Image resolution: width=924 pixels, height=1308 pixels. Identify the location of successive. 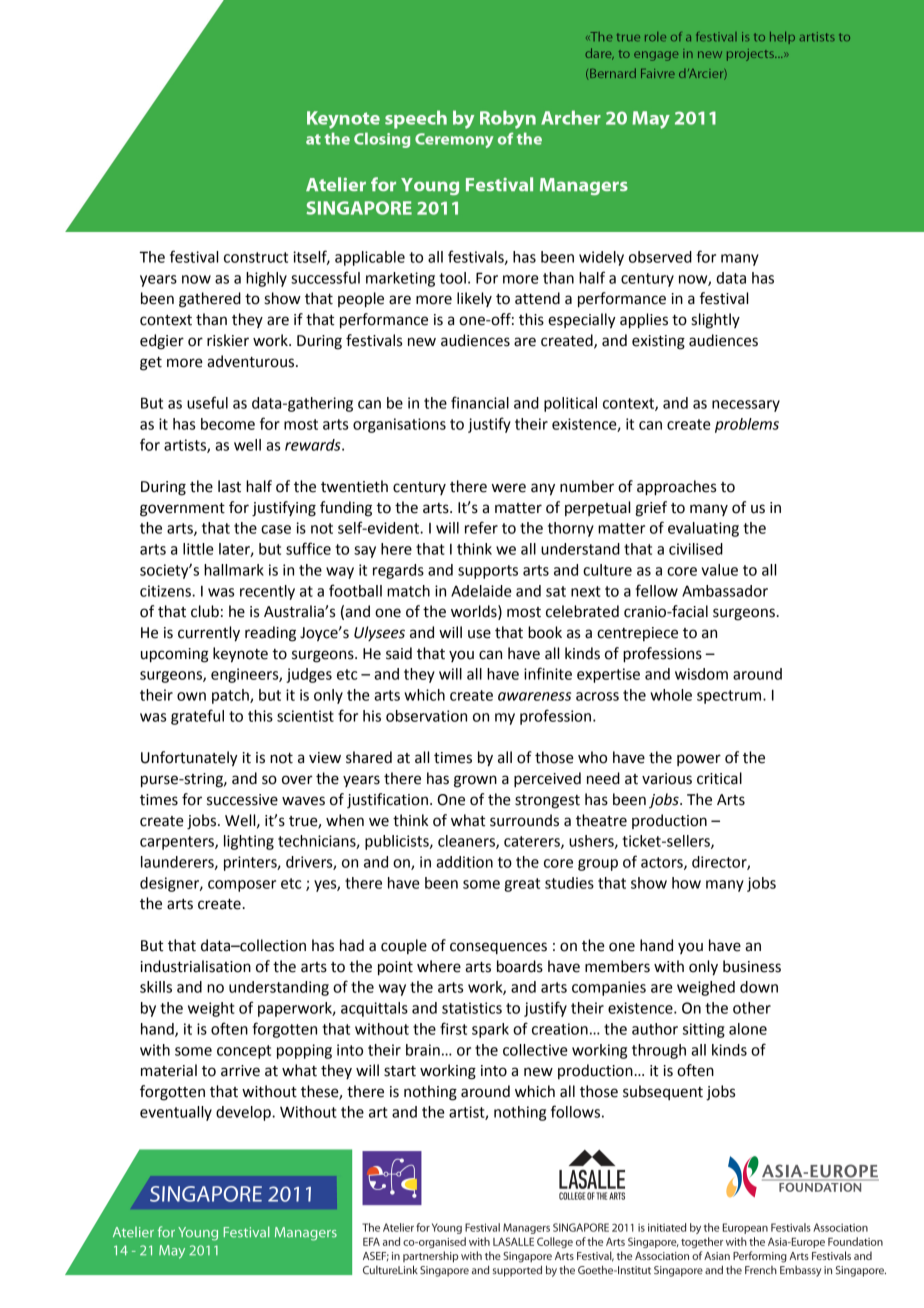
(242, 800).
